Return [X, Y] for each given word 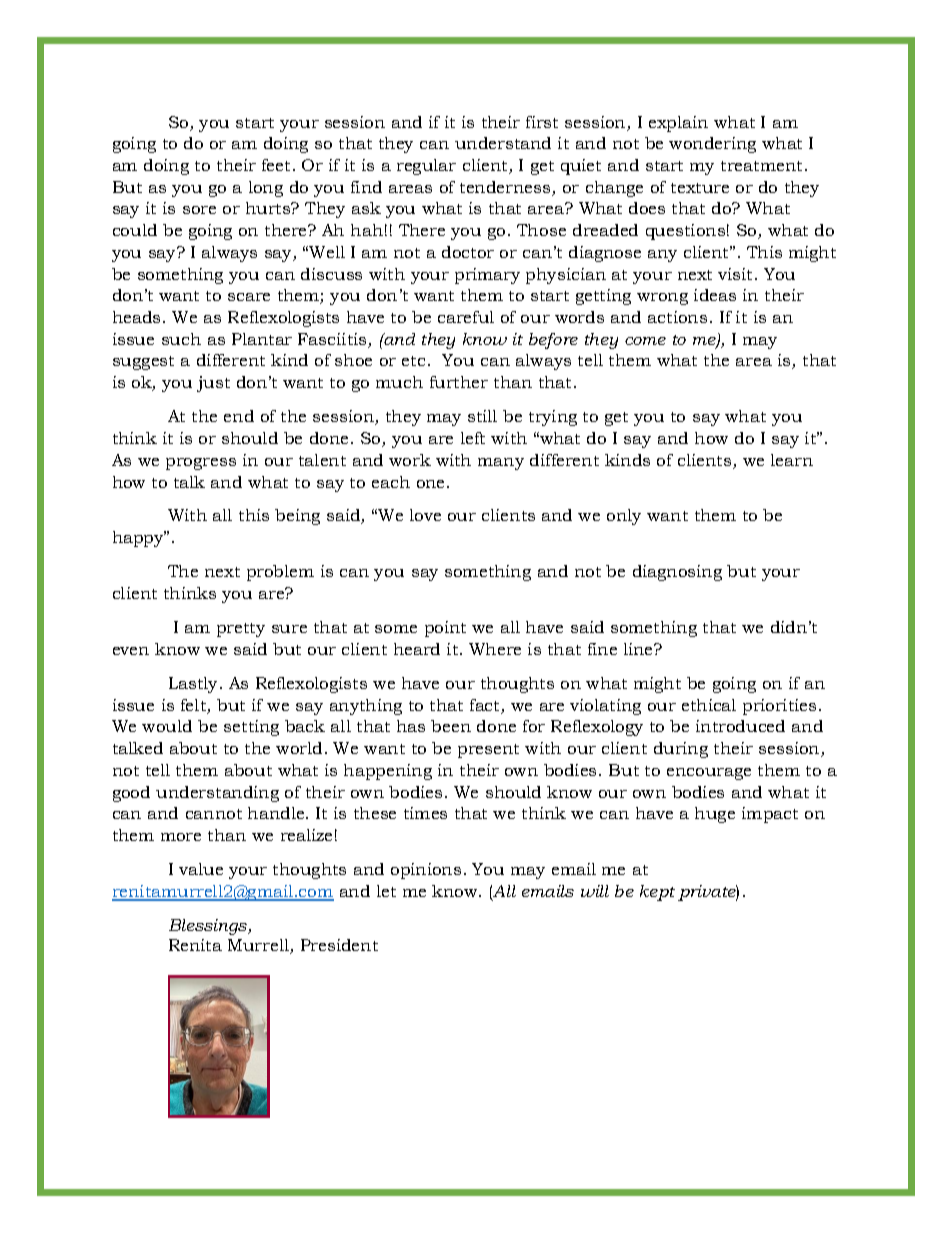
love [425, 515]
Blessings [209, 927]
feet [276, 165]
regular [426, 167]
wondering [712, 145]
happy [139, 539]
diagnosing [677, 573]
